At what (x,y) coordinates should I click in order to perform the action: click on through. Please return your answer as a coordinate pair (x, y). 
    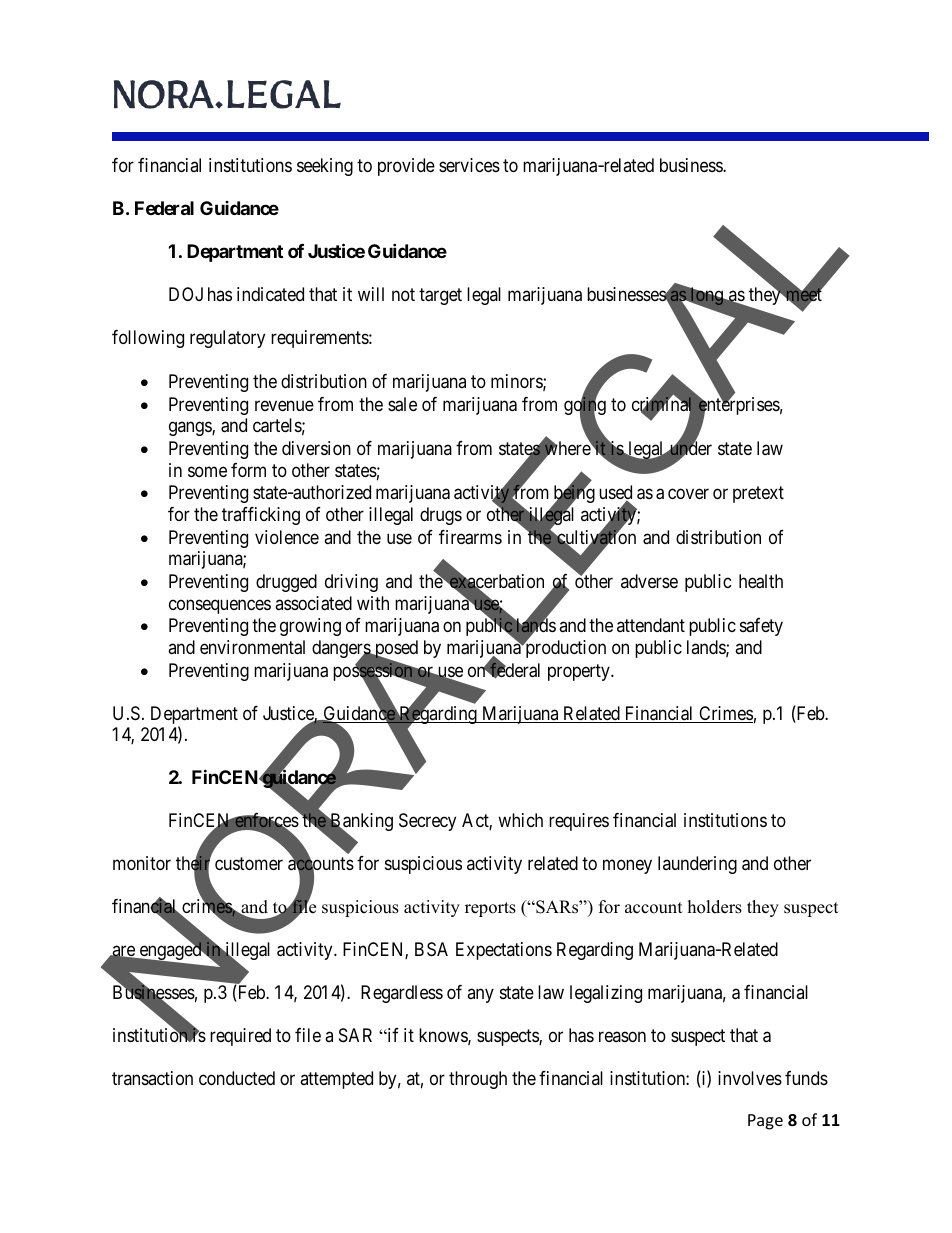
    Looking at the image, I should click on (478, 1080).
